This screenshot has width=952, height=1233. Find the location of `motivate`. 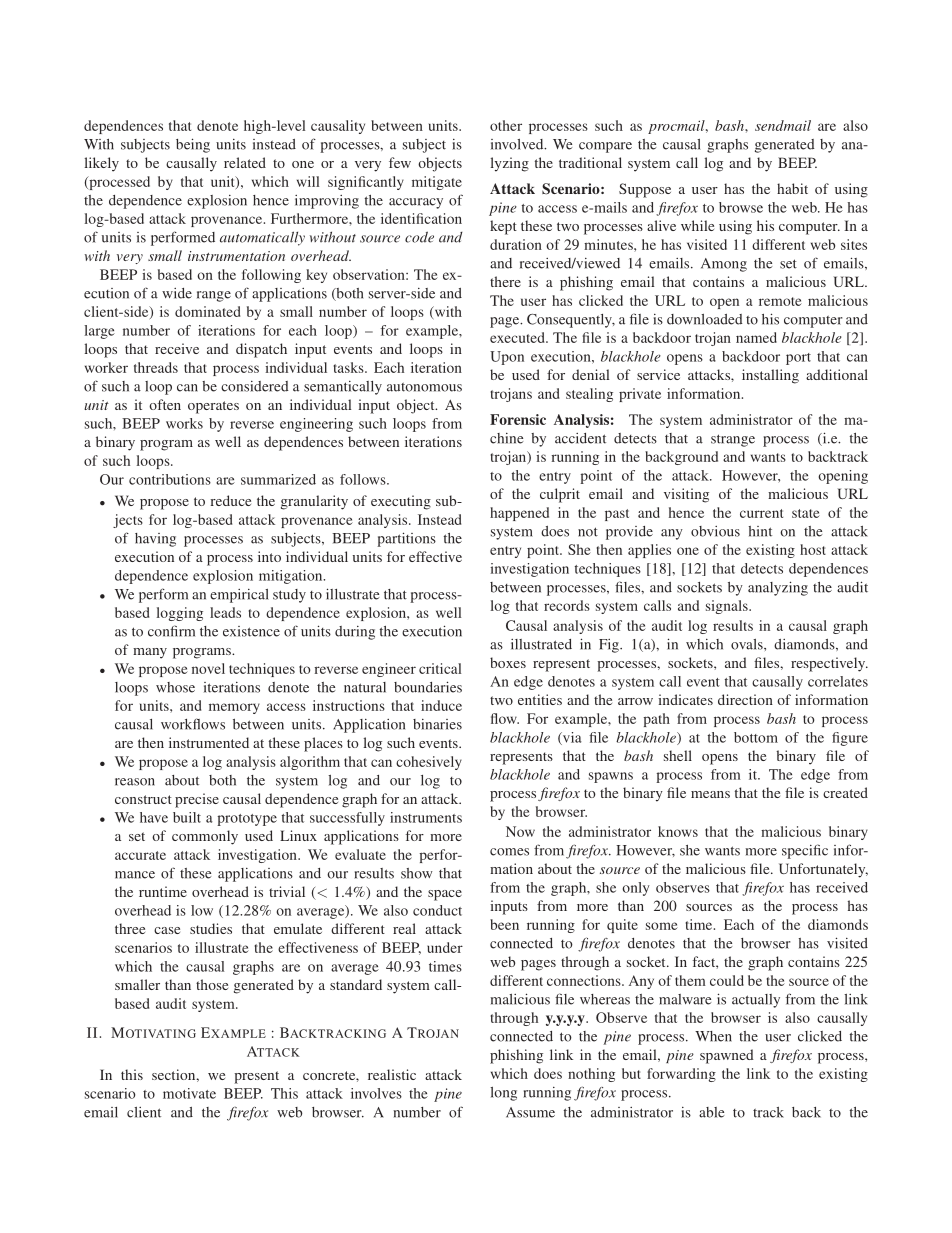

motivate is located at coordinates (189, 1093).
